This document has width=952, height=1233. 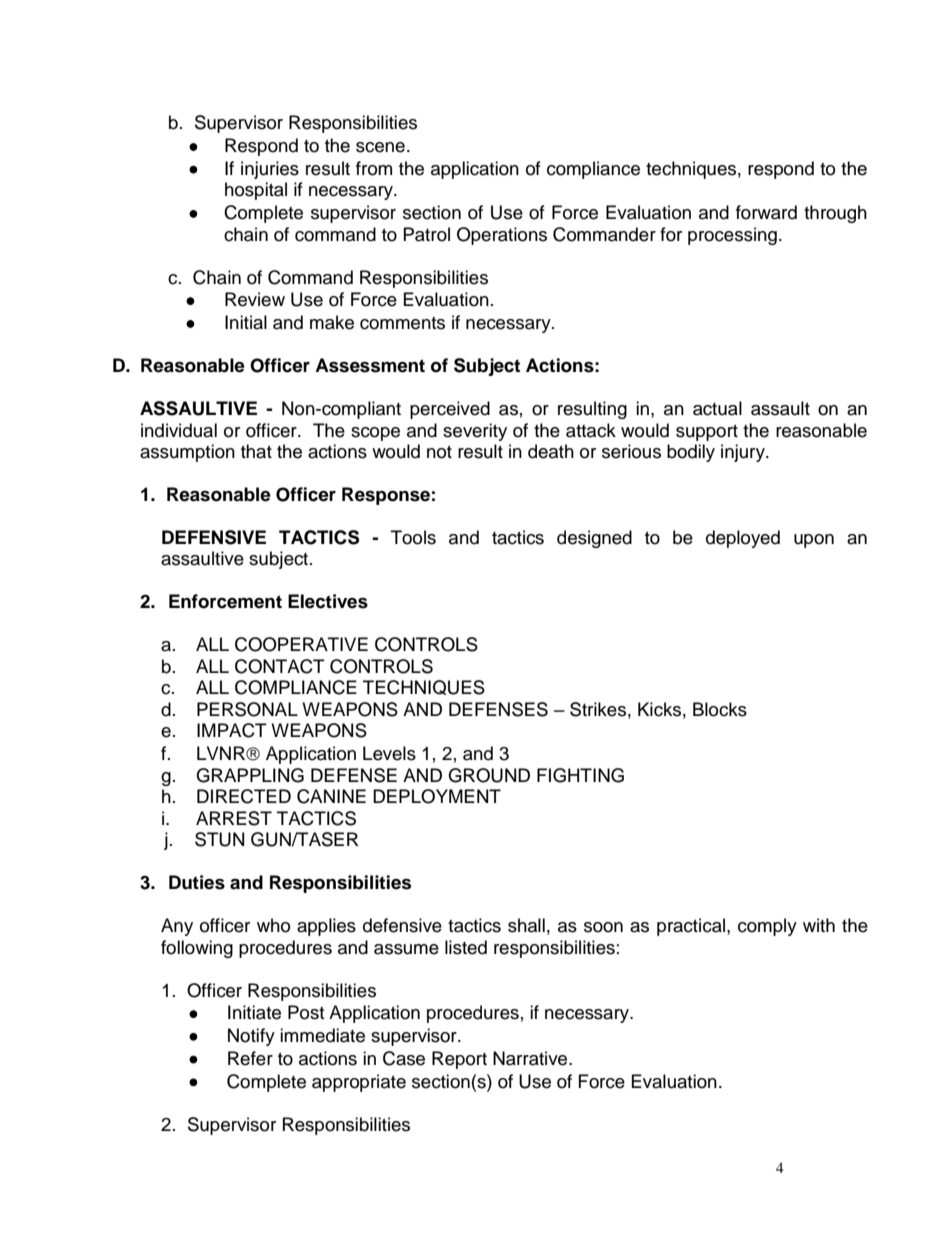 What do you see at coordinates (766, 212) in the document?
I see `forward` at bounding box center [766, 212].
